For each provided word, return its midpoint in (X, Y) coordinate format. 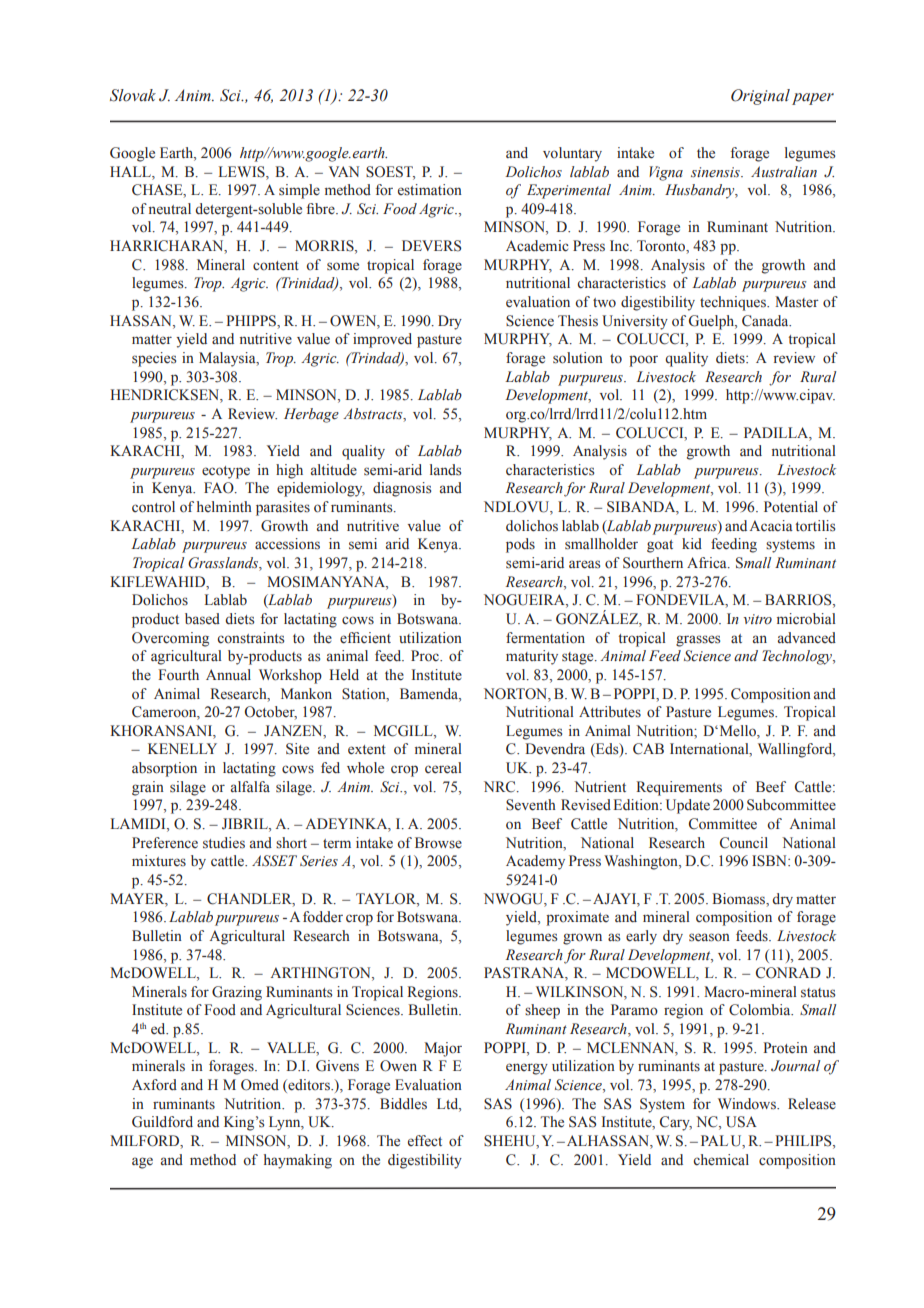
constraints (250, 638)
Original (760, 97)
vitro (757, 619)
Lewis (243, 172)
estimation (430, 189)
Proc (426, 656)
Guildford (162, 1122)
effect (425, 1141)
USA (741, 1122)
